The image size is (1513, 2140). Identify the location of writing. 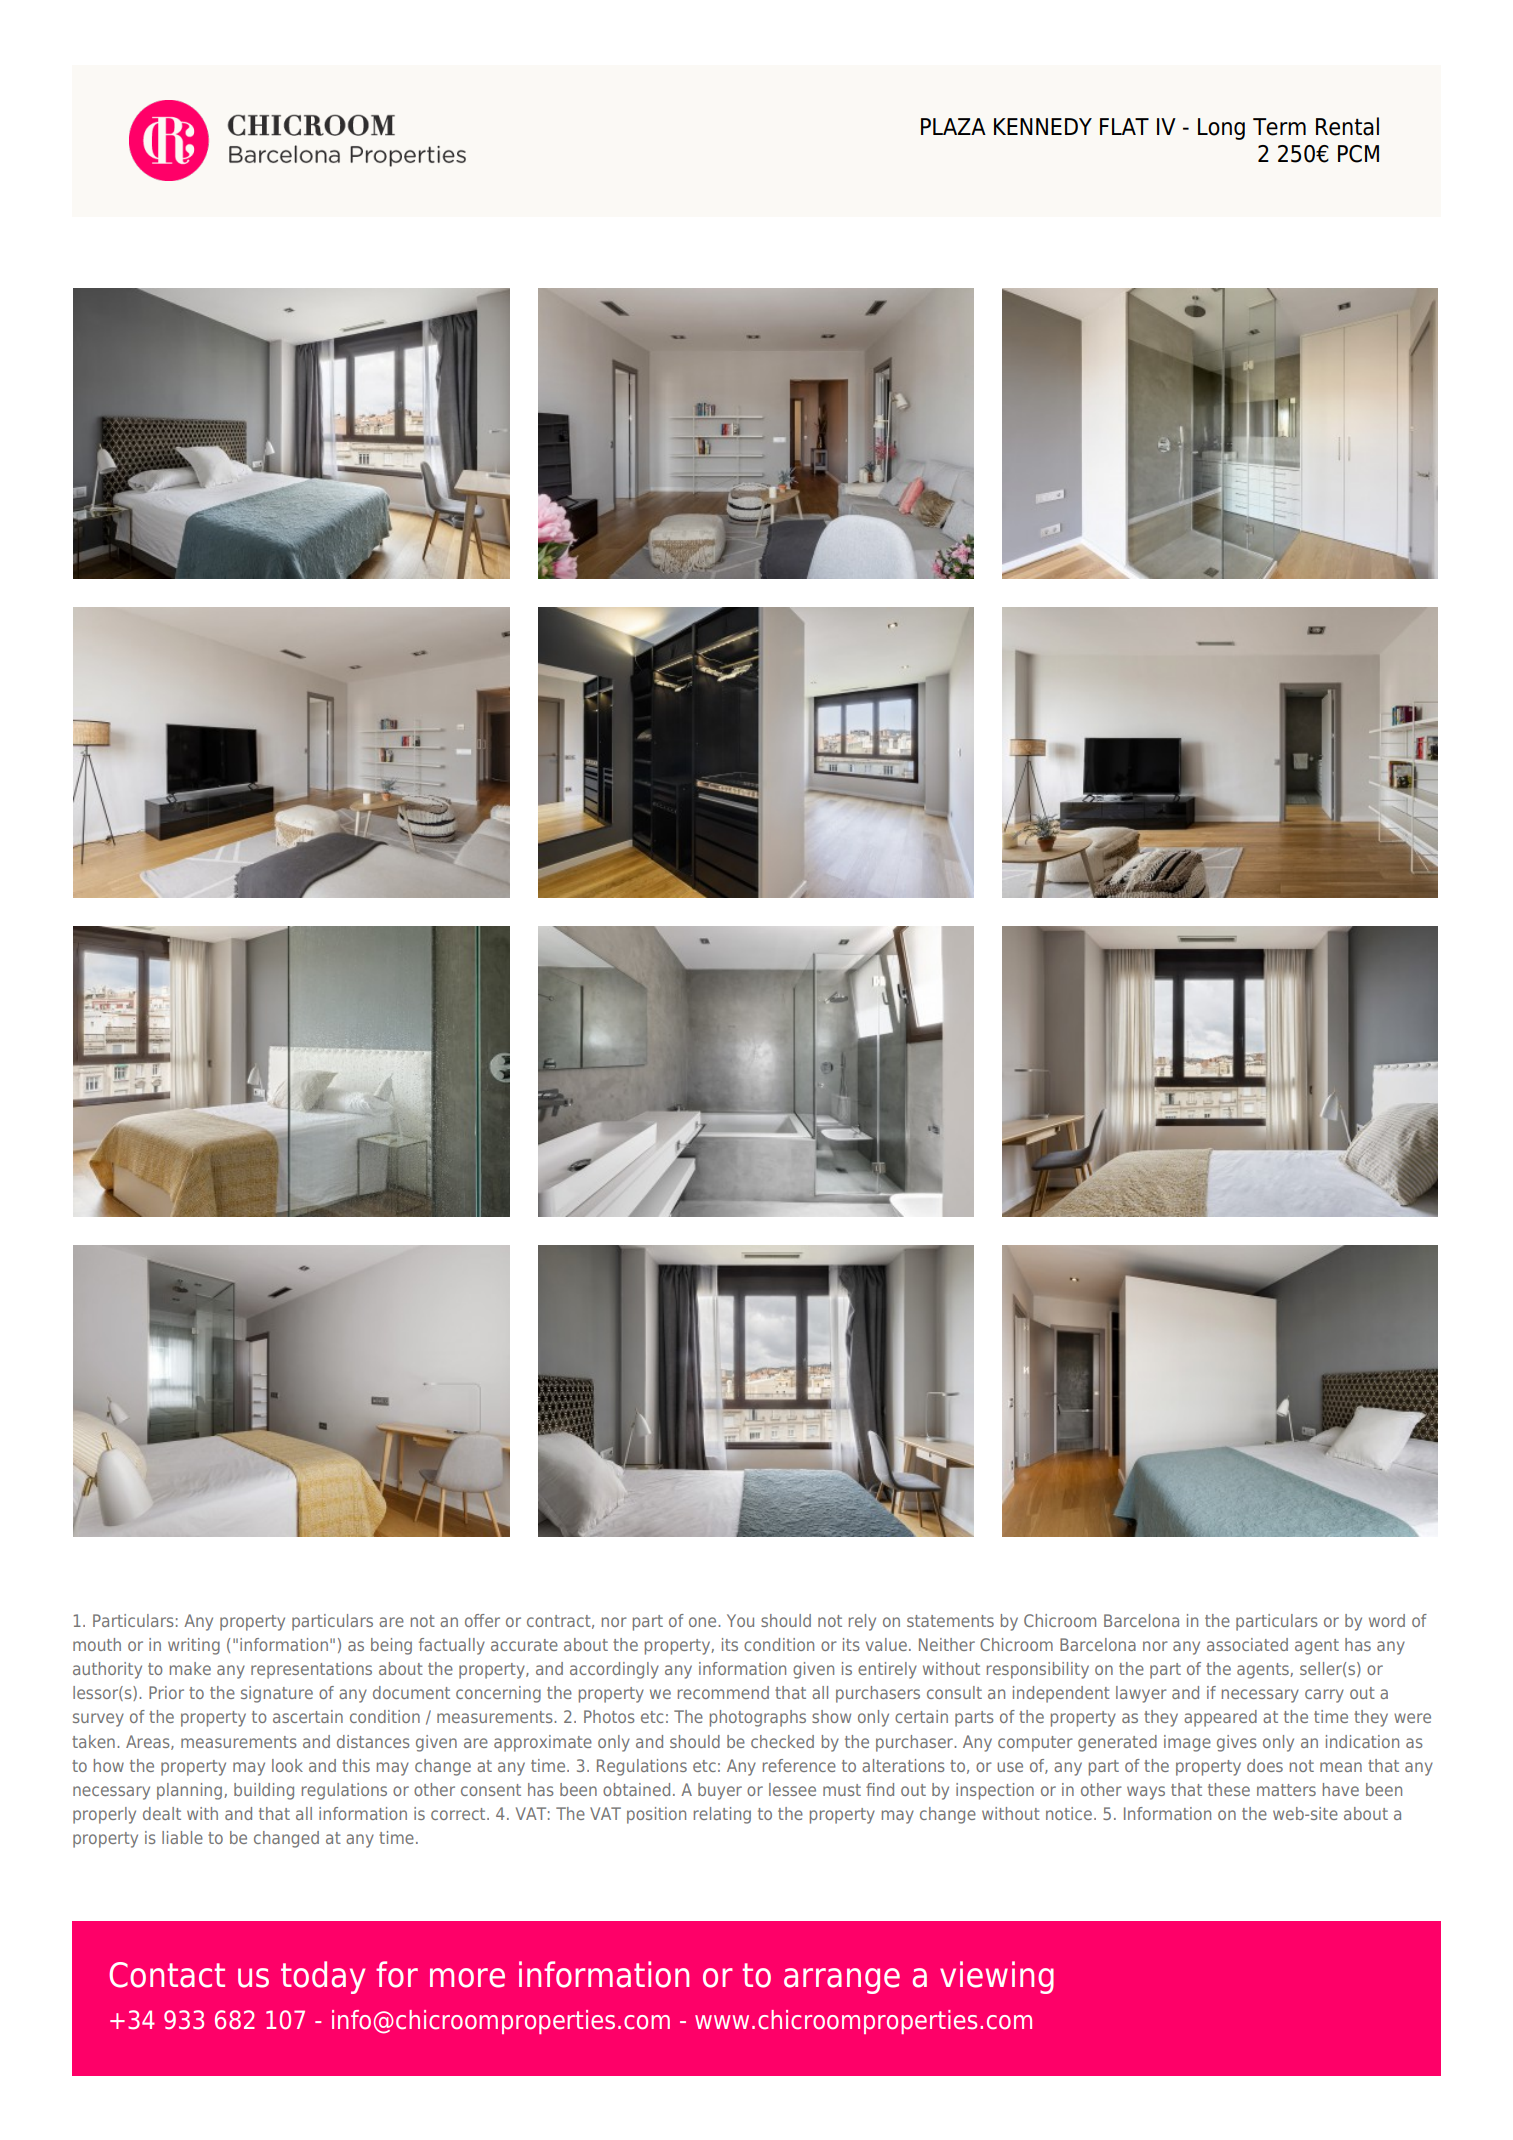
(194, 1646).
